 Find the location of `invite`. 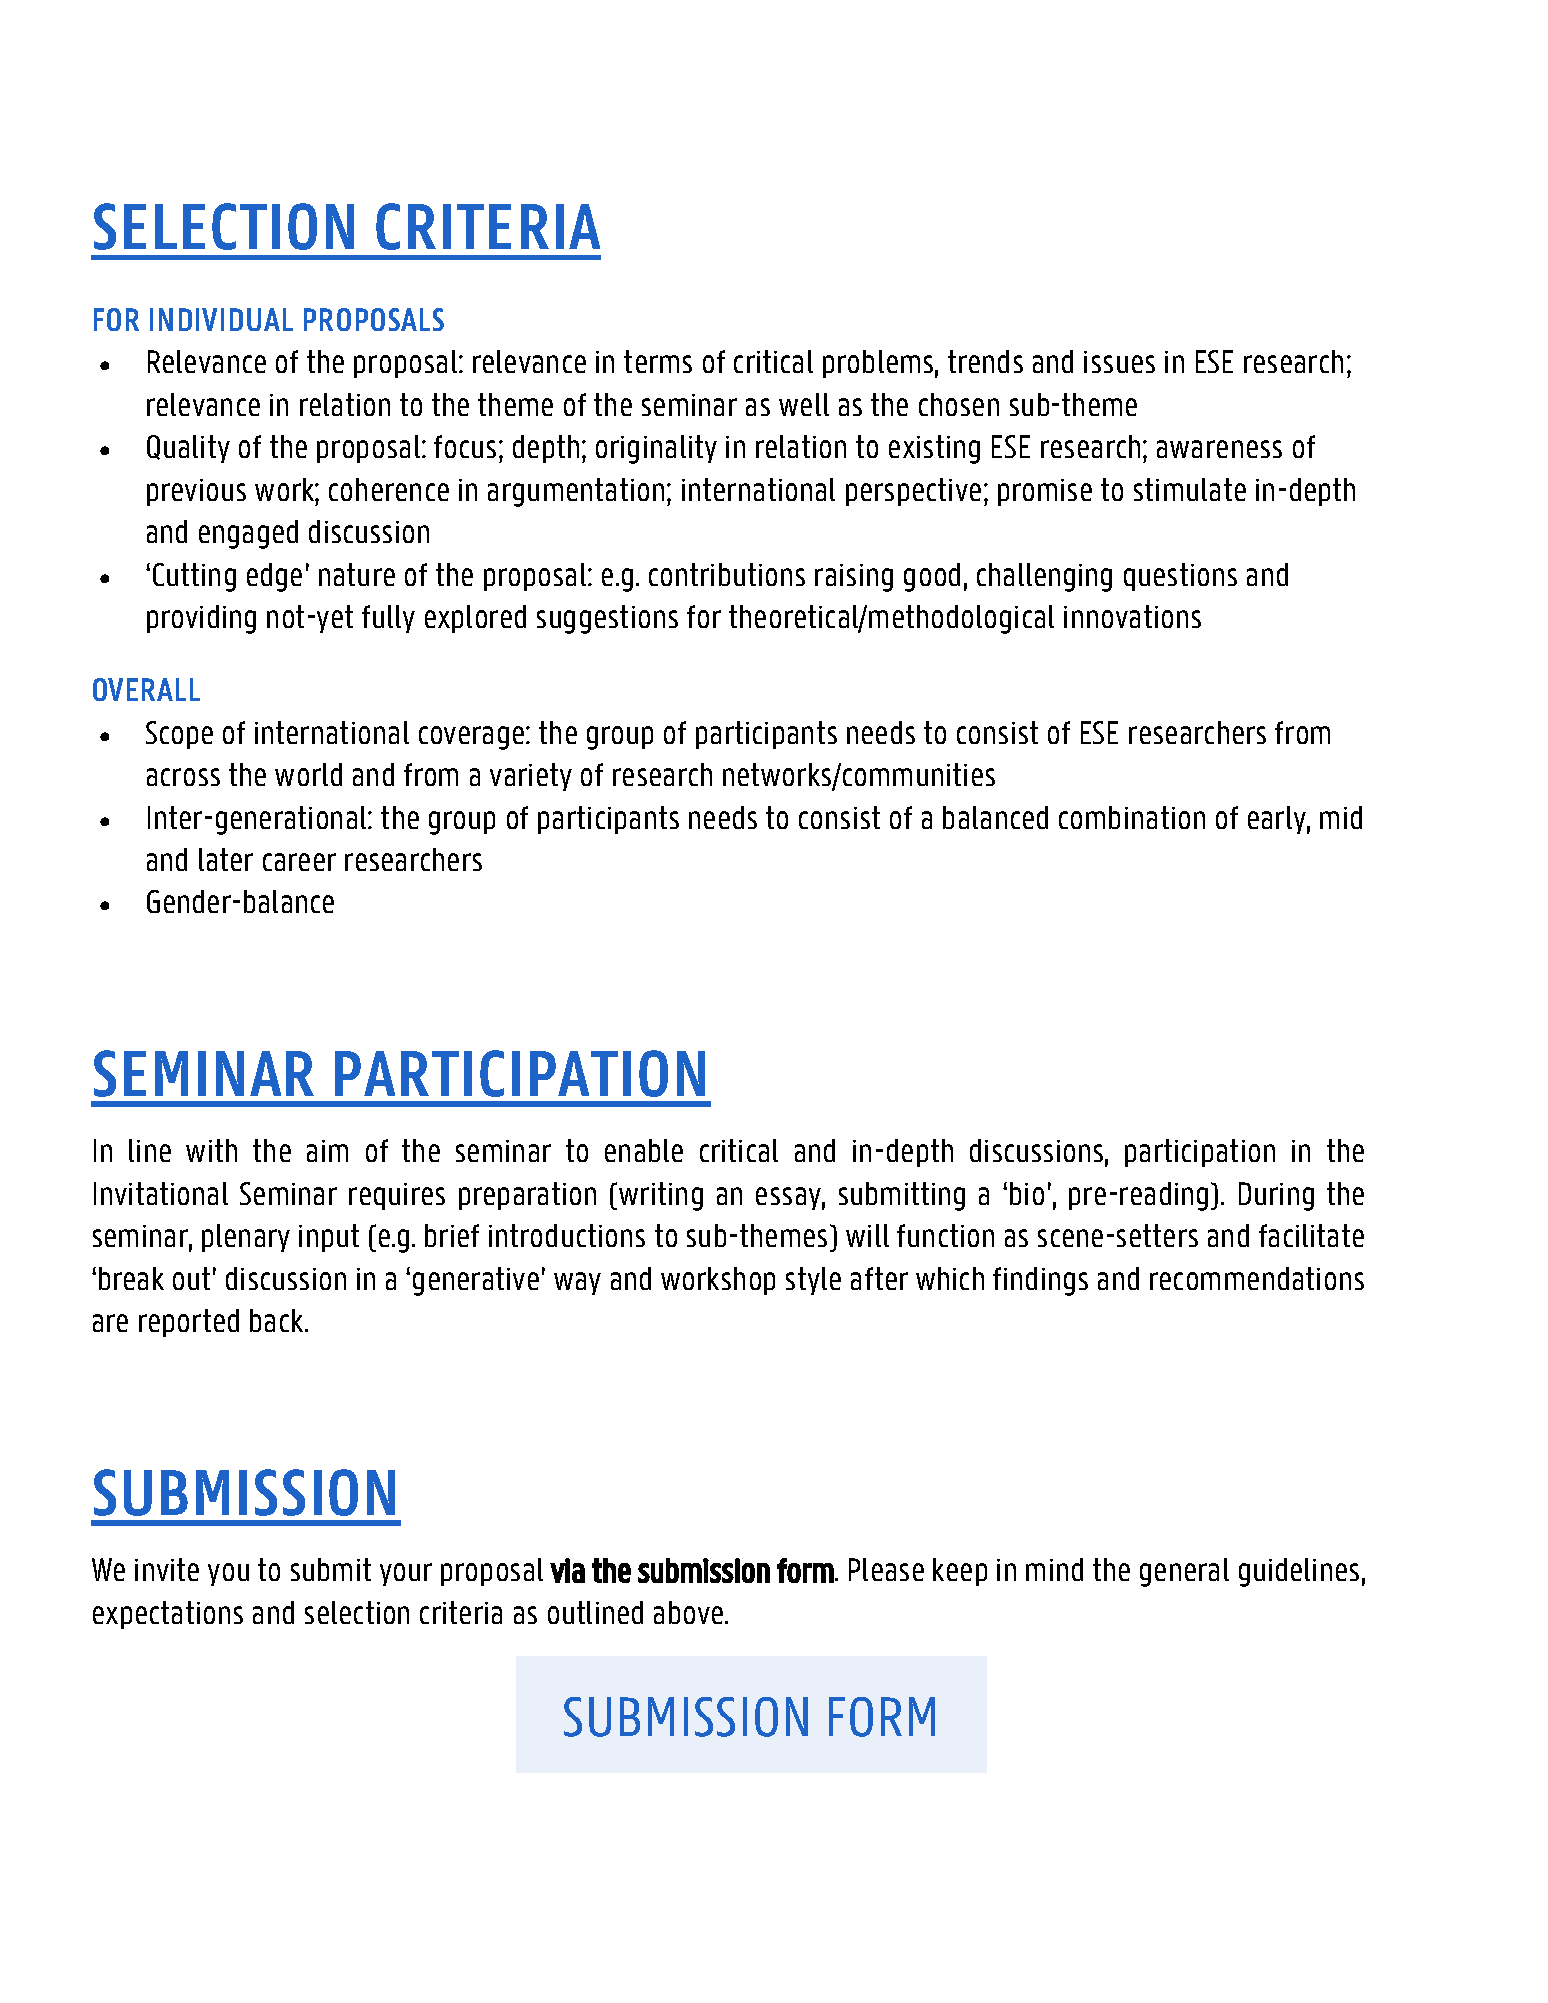

invite is located at coordinates (167, 1569).
